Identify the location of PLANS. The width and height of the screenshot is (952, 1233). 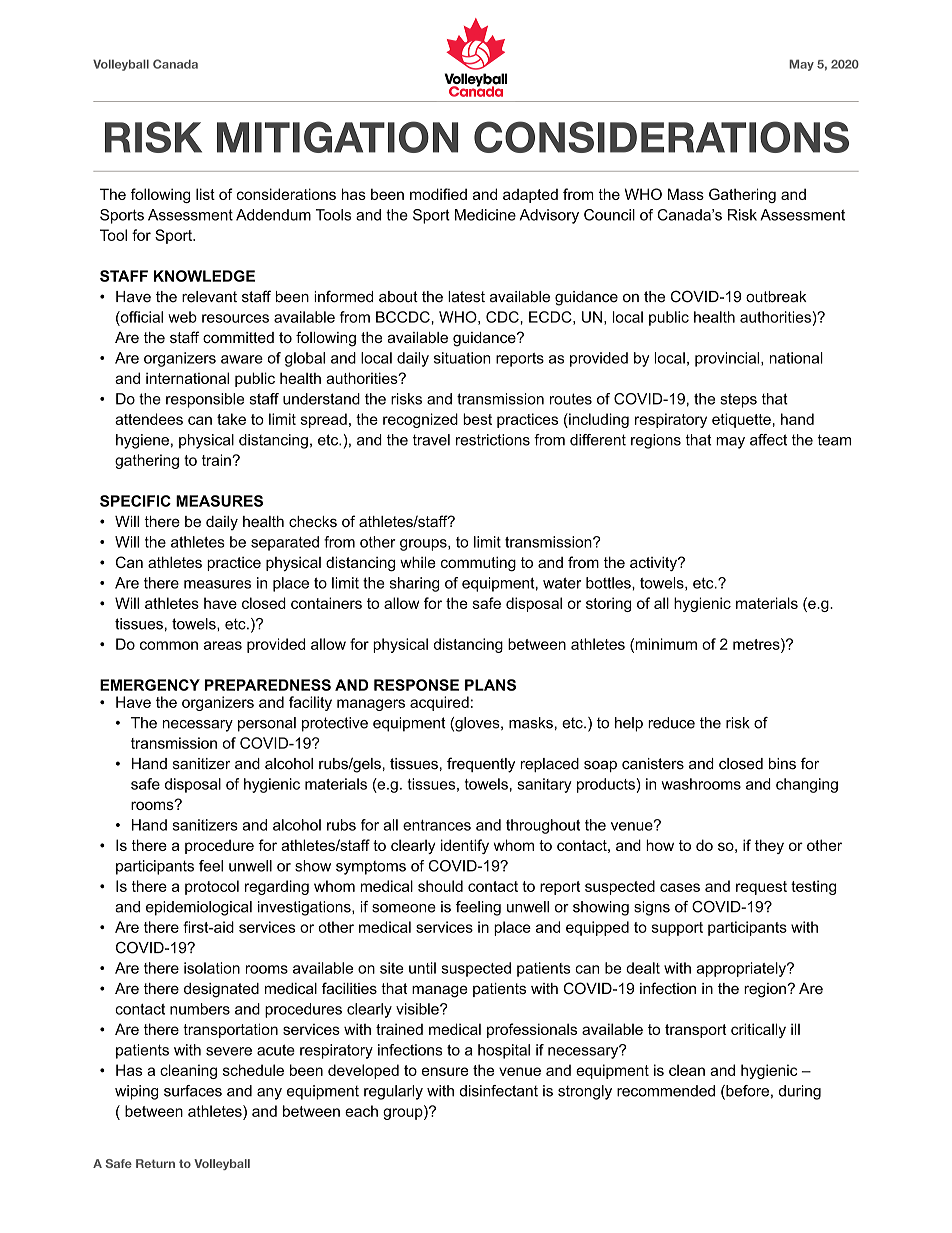
(490, 685).
